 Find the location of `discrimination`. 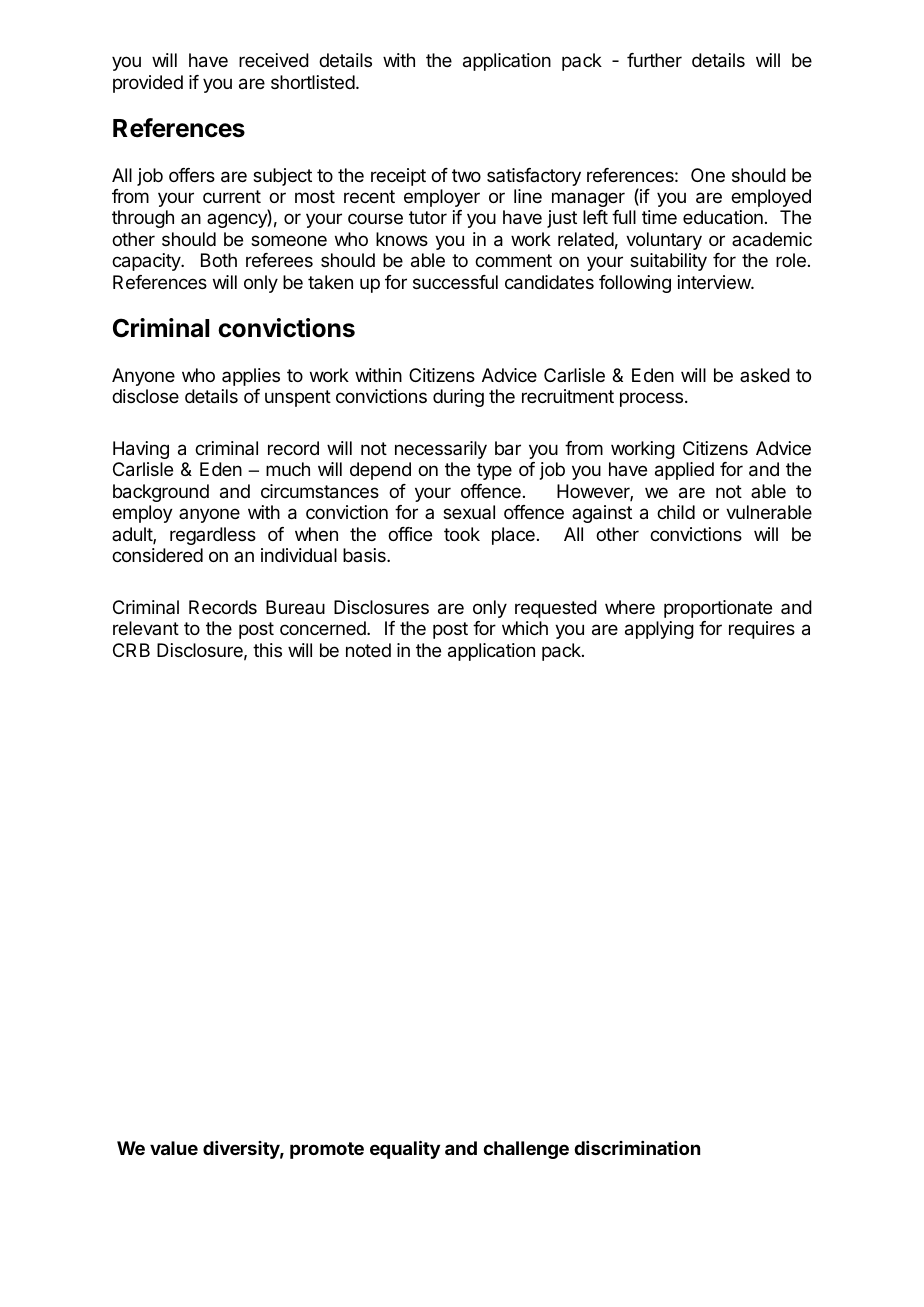

discrimination is located at coordinates (637, 1148).
